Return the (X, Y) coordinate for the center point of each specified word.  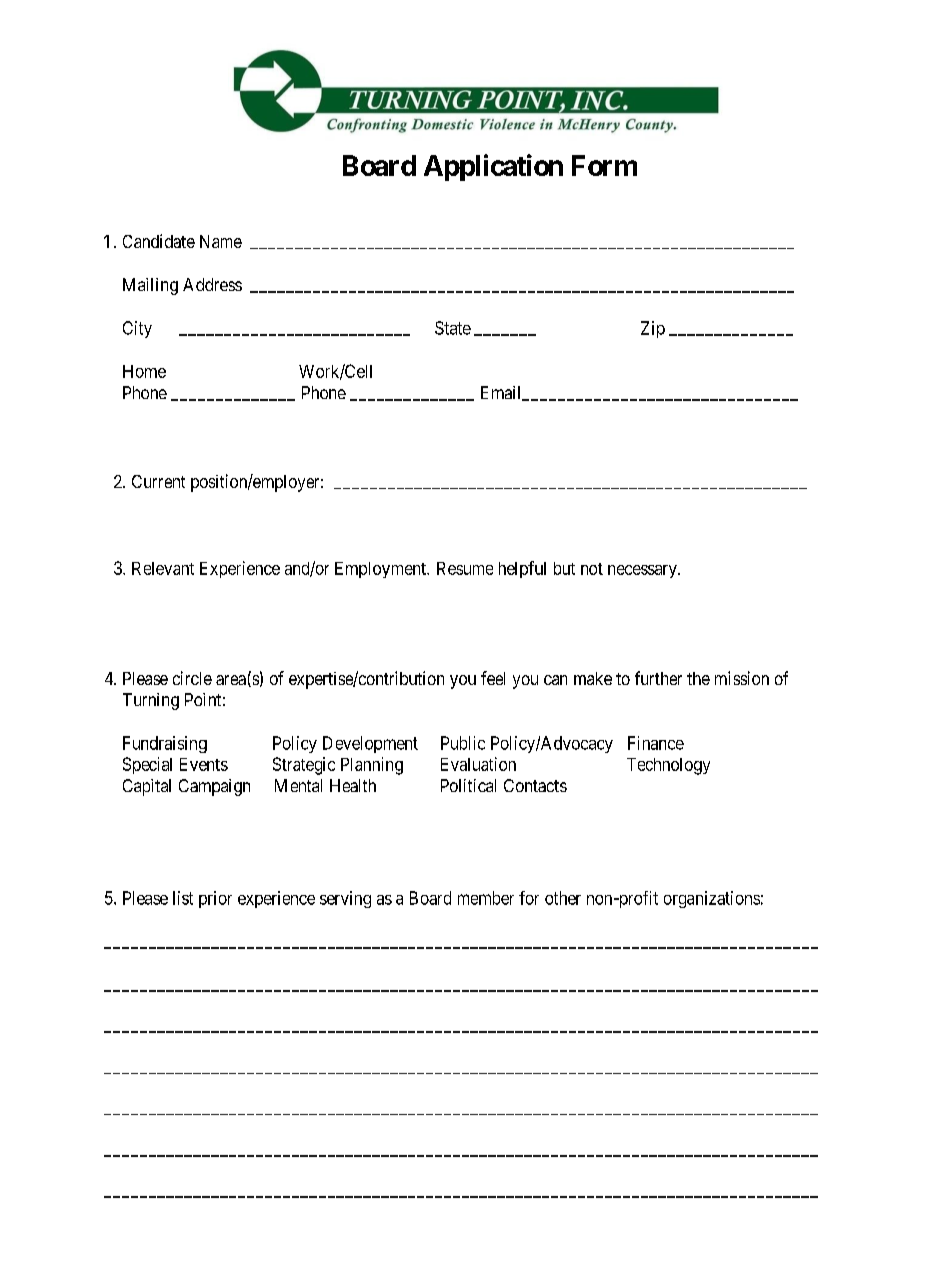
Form (604, 165)
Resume (465, 568)
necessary (643, 571)
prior (215, 899)
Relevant (163, 568)
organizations (712, 899)
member (486, 898)
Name (221, 241)
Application (493, 167)
